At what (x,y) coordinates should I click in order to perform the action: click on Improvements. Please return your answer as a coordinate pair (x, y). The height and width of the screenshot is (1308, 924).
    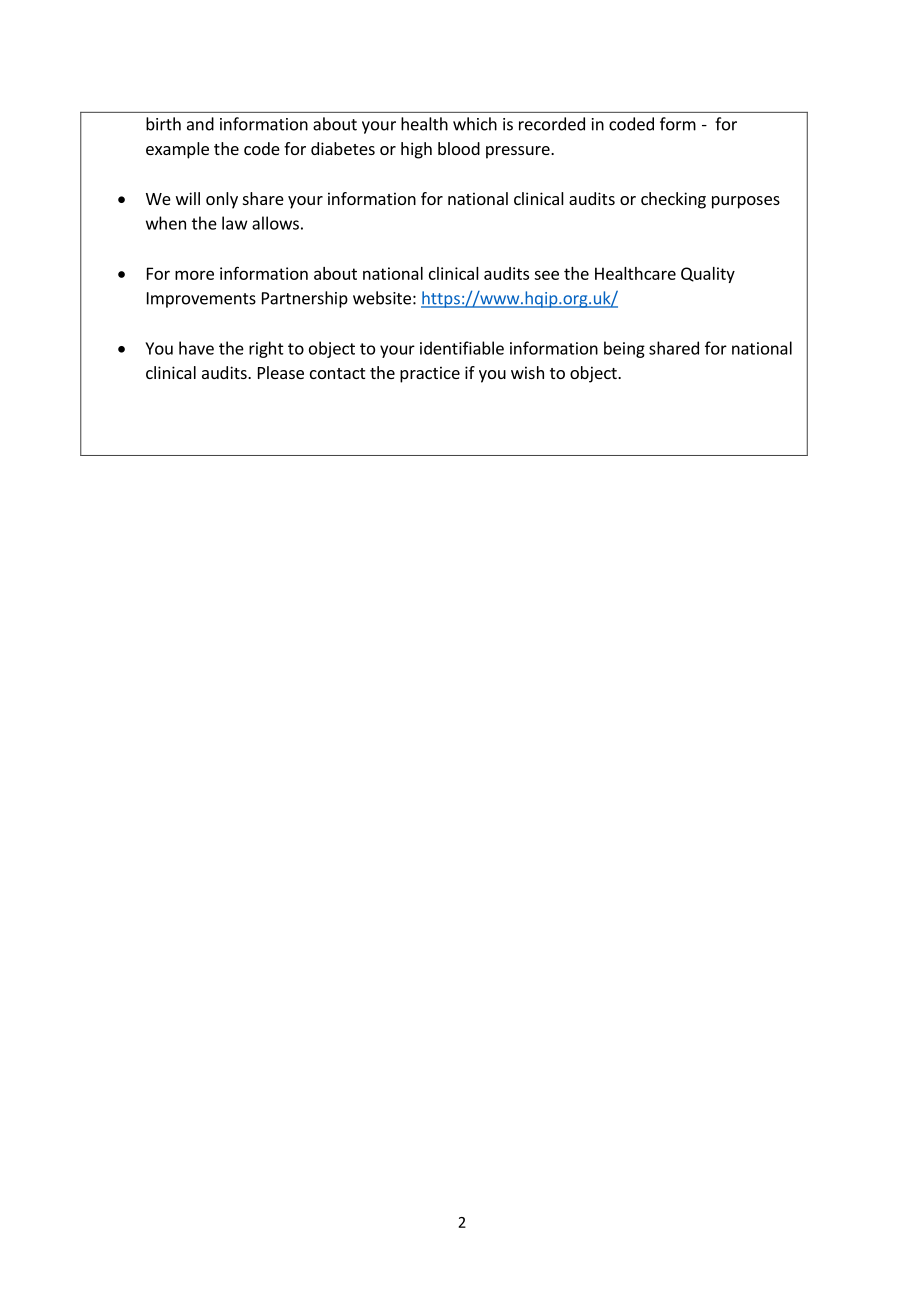
    Looking at the image, I should click on (201, 300).
